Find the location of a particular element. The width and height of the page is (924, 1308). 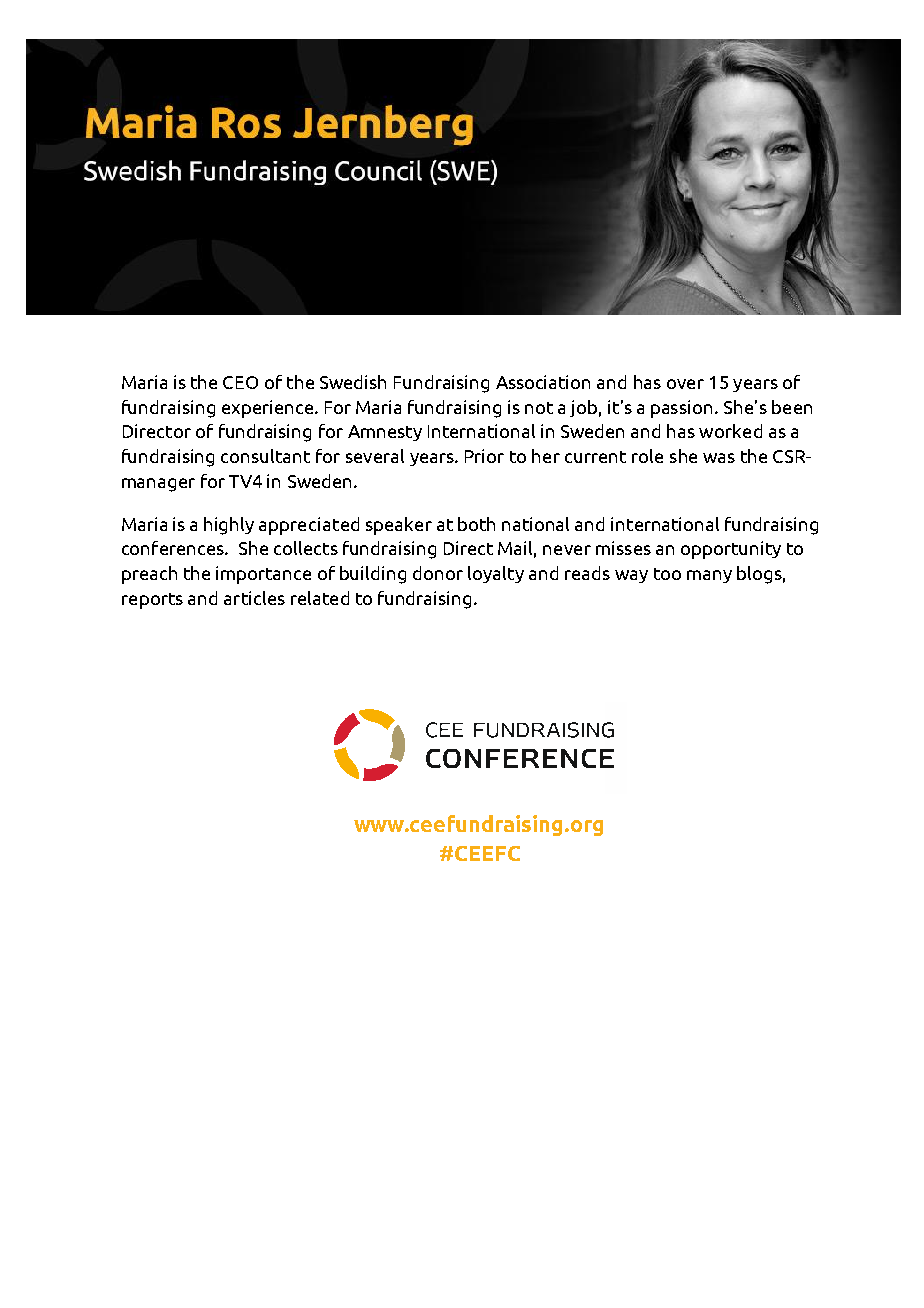

opportunity is located at coordinates (731, 550).
